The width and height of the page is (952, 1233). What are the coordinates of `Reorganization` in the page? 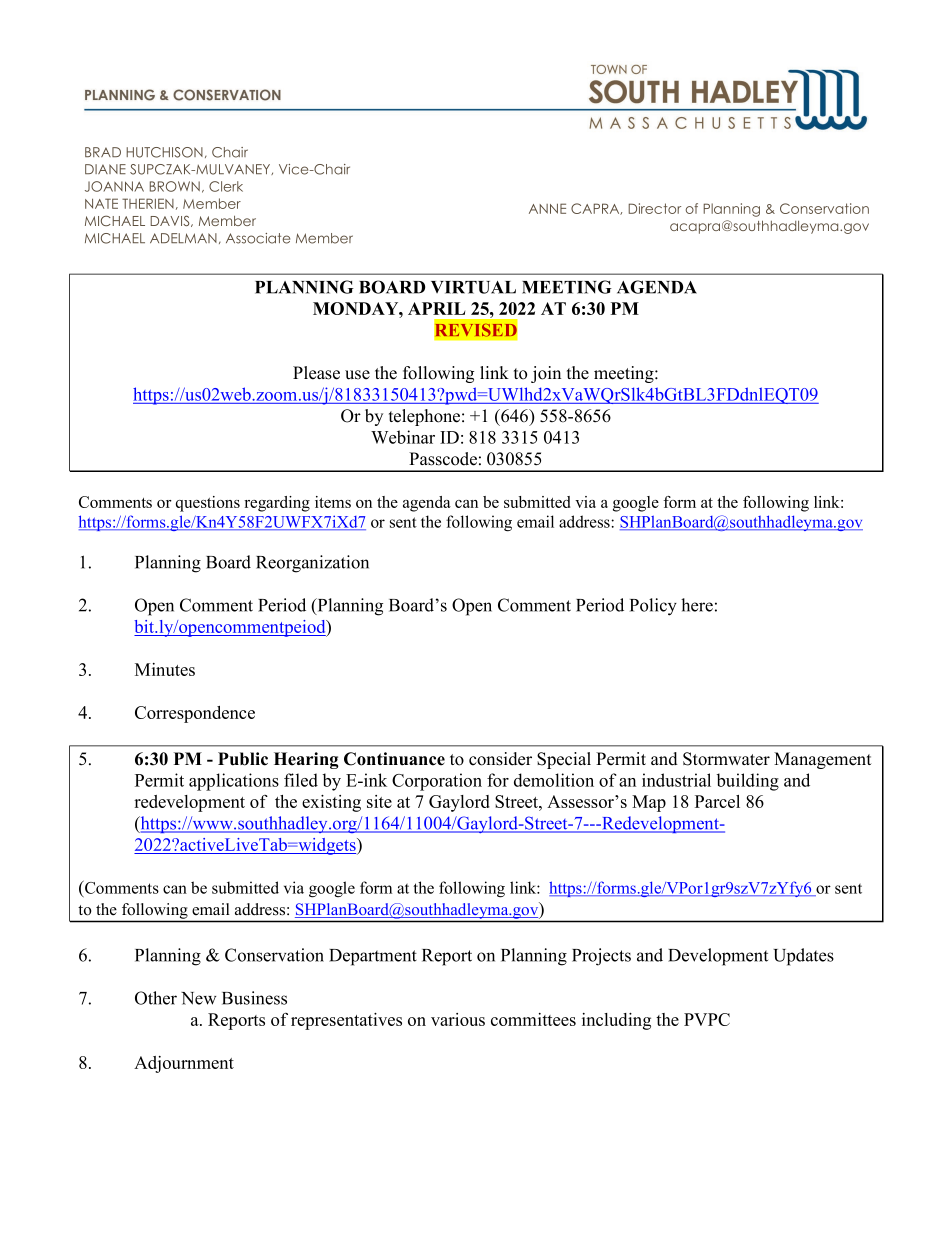 It's located at (312, 564).
